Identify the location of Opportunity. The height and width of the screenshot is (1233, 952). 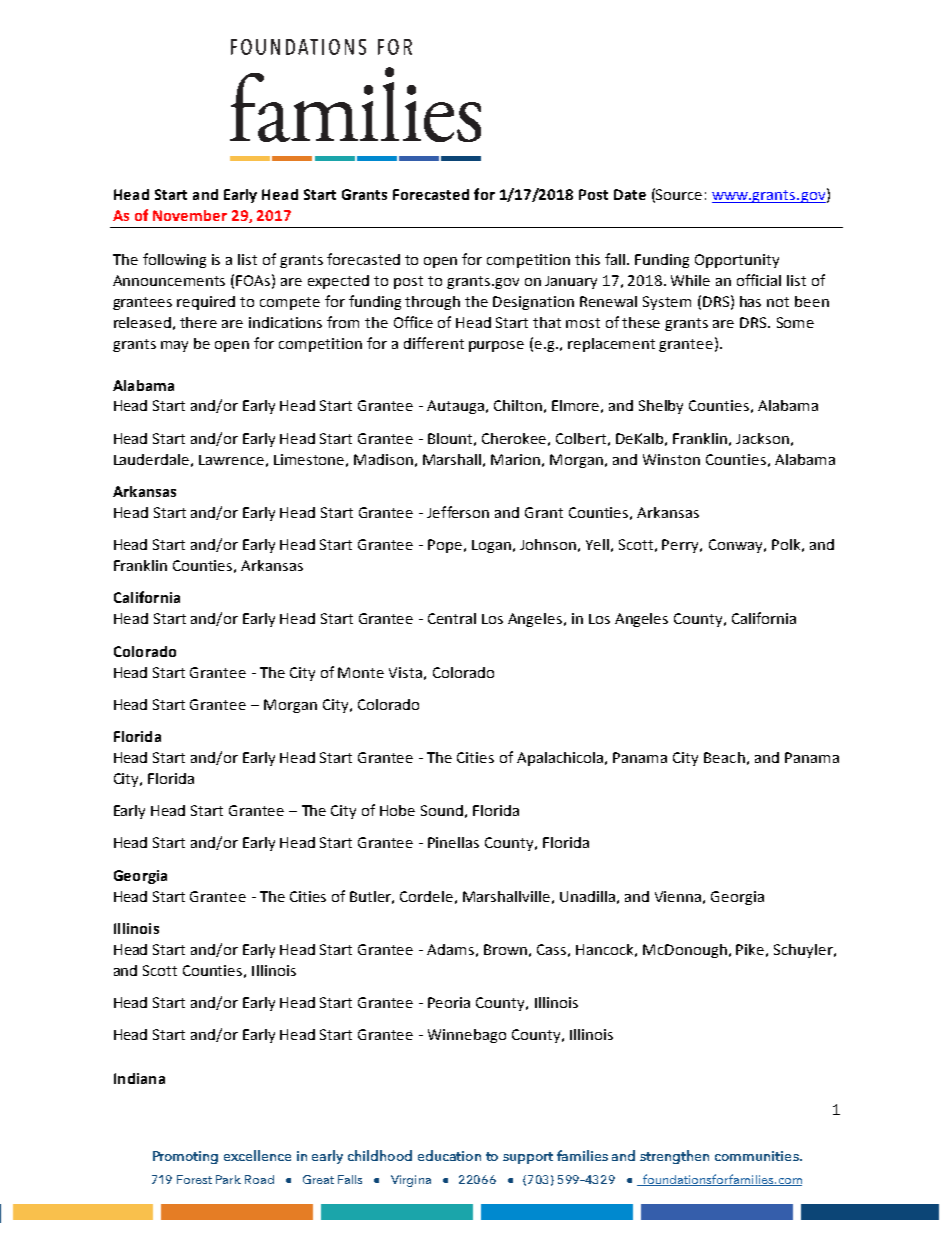
(737, 261).
